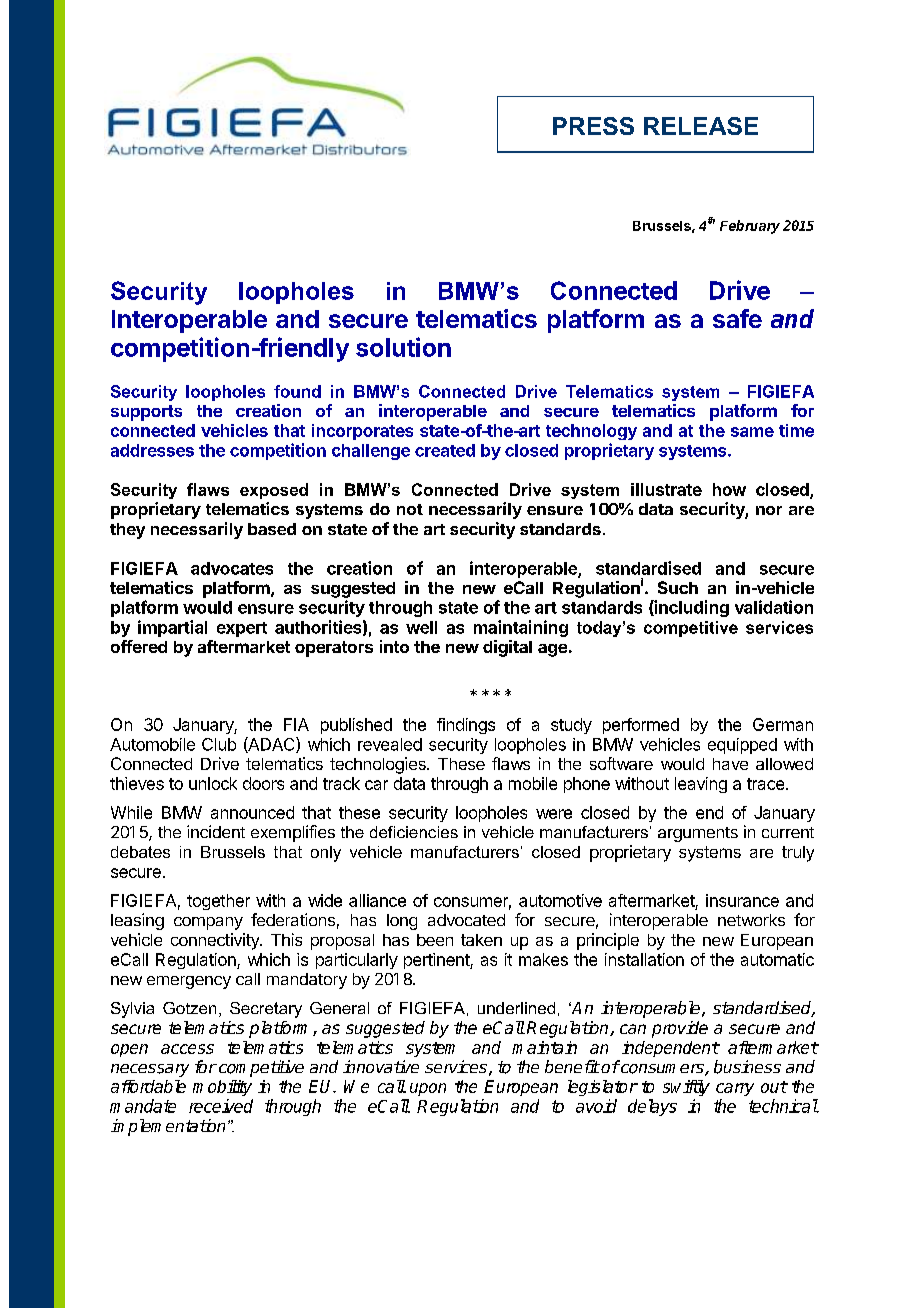 The width and height of the image is (924, 1308). I want to click on addresses, so click(152, 450).
